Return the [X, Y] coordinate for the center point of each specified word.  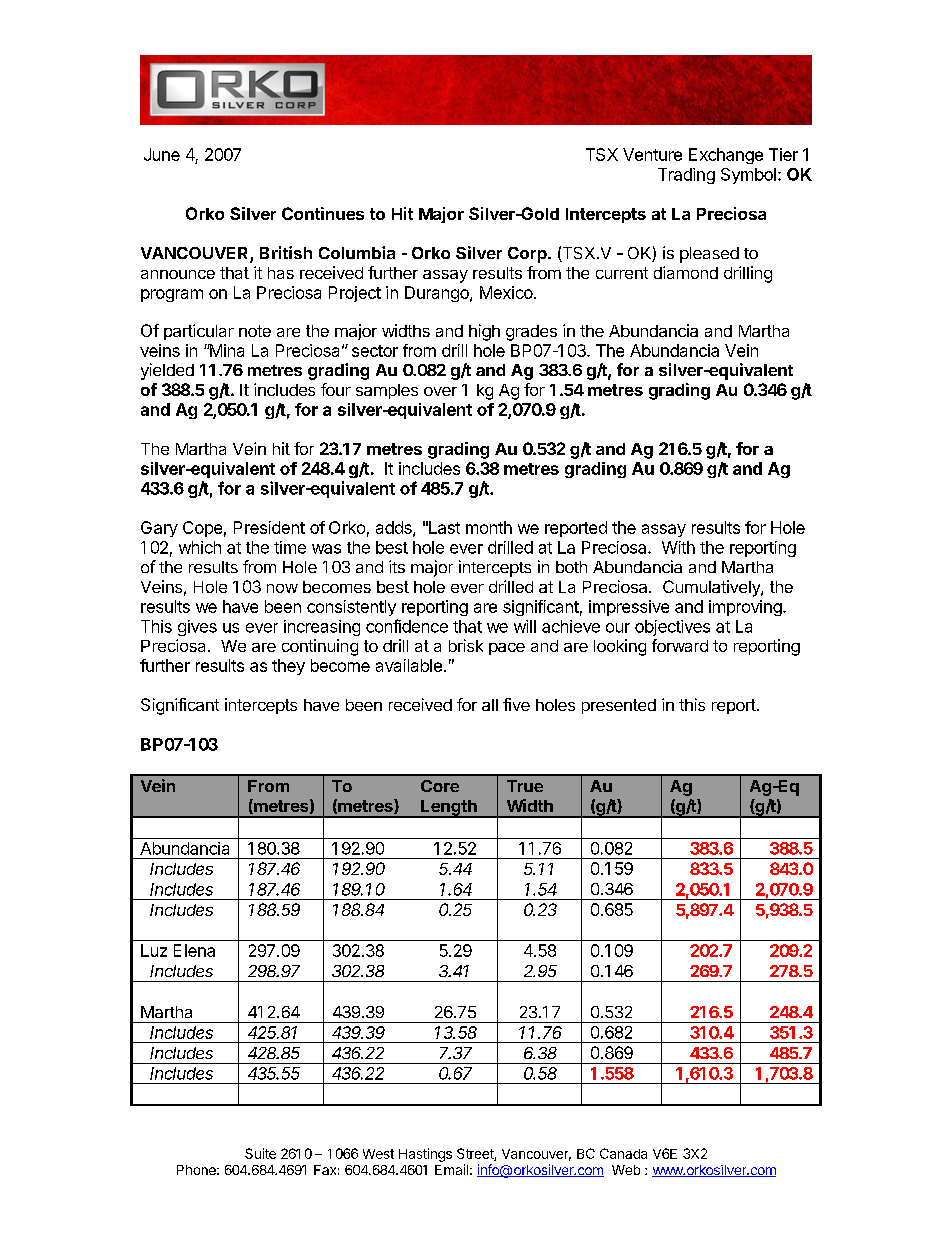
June [162, 154]
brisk [466, 645]
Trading [686, 176]
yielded [167, 371]
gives [197, 628]
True [525, 786]
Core [440, 786]
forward [680, 645]
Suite [260, 1153]
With [678, 547]
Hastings [425, 1155]
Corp [528, 255]
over [440, 391]
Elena [194, 950]
